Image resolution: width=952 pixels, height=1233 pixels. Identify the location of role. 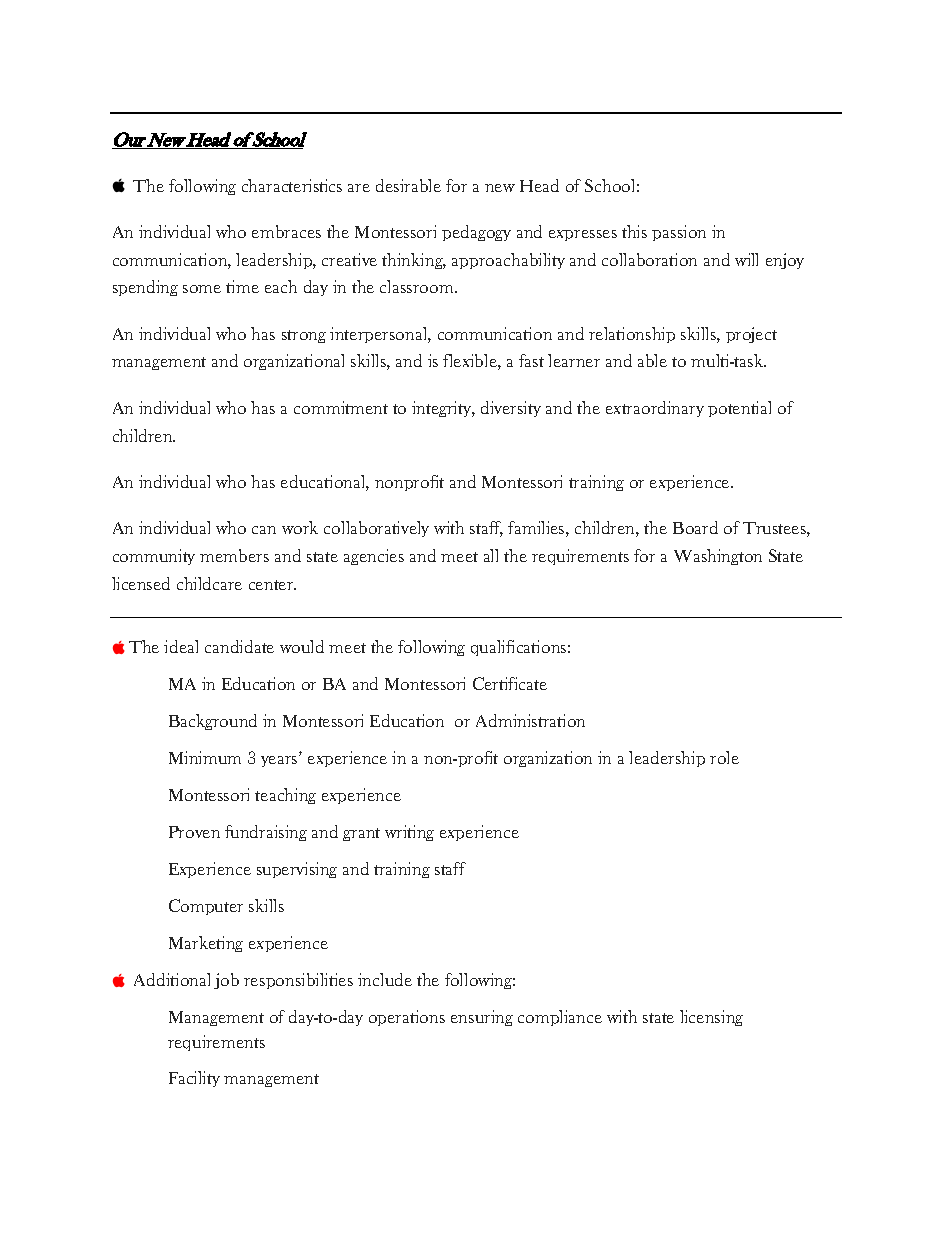
(724, 757).
